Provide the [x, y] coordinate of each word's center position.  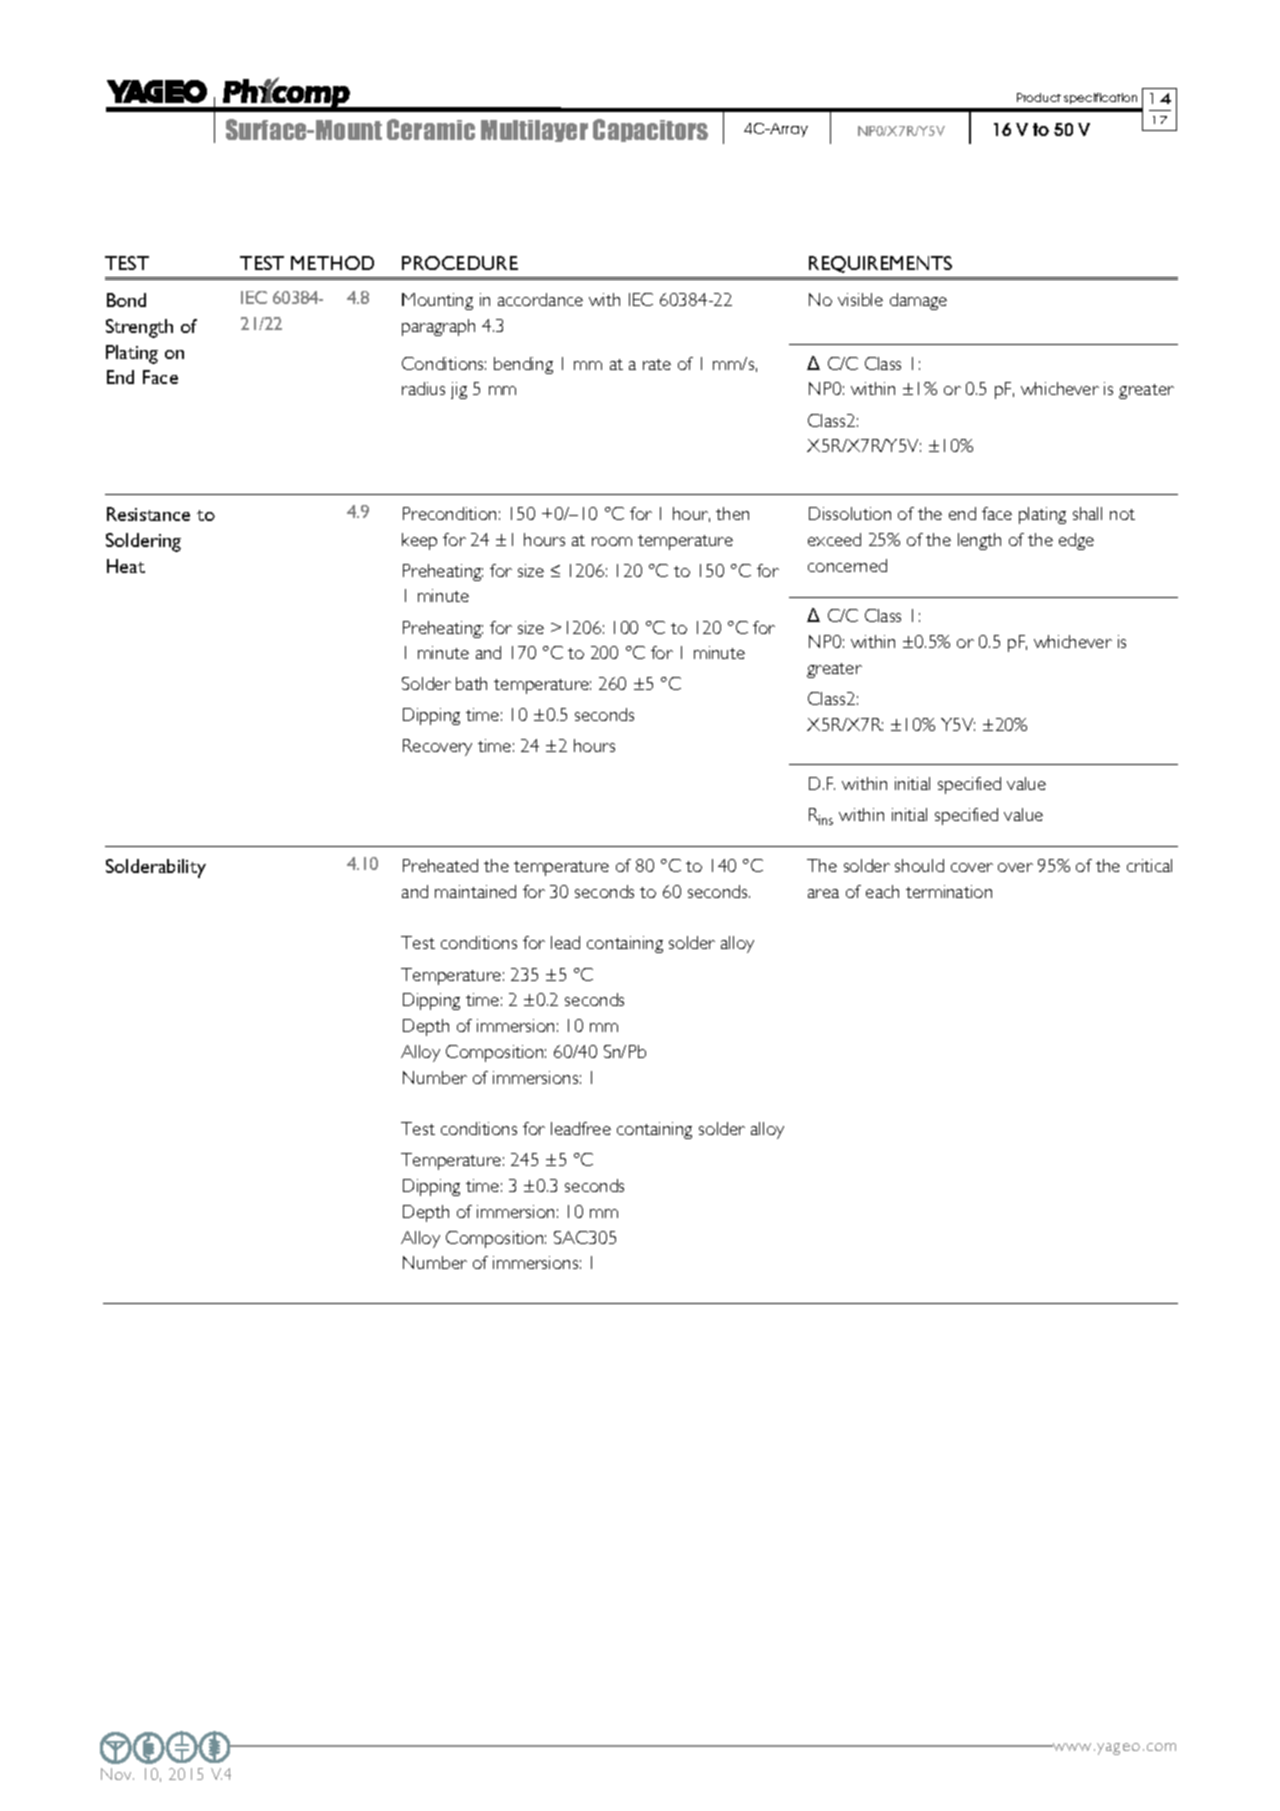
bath [471, 683]
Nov [117, 1774]
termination [949, 891]
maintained [475, 891]
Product [1039, 97]
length [979, 541]
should [919, 865]
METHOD [332, 263]
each [882, 891]
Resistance [148, 514]
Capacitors [650, 130]
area [823, 893]
